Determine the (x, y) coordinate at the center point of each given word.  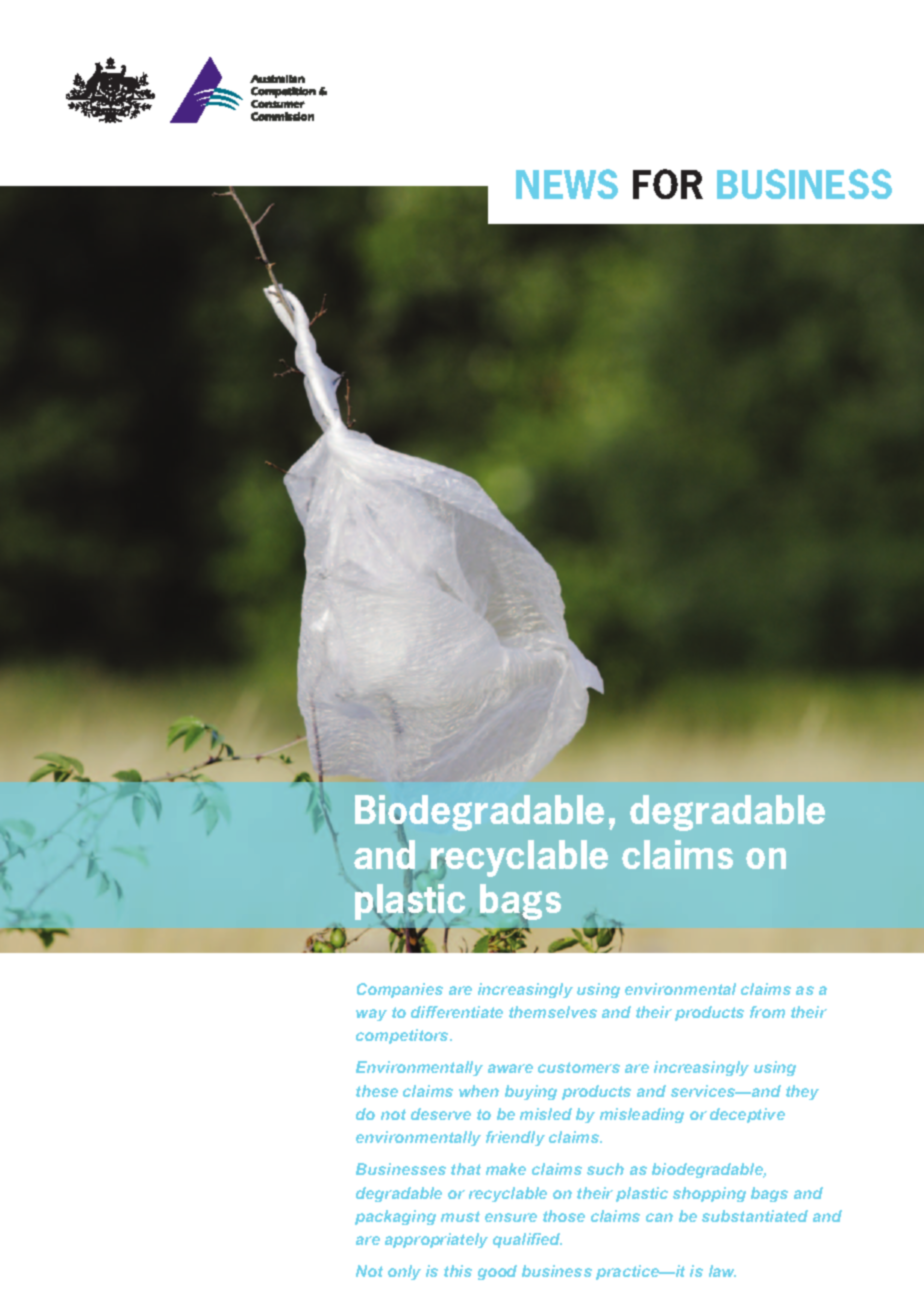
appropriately (436, 1240)
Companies (400, 990)
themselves (553, 1012)
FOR (668, 184)
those (564, 1216)
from (767, 1012)
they (802, 1092)
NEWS (567, 184)
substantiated (755, 1216)
